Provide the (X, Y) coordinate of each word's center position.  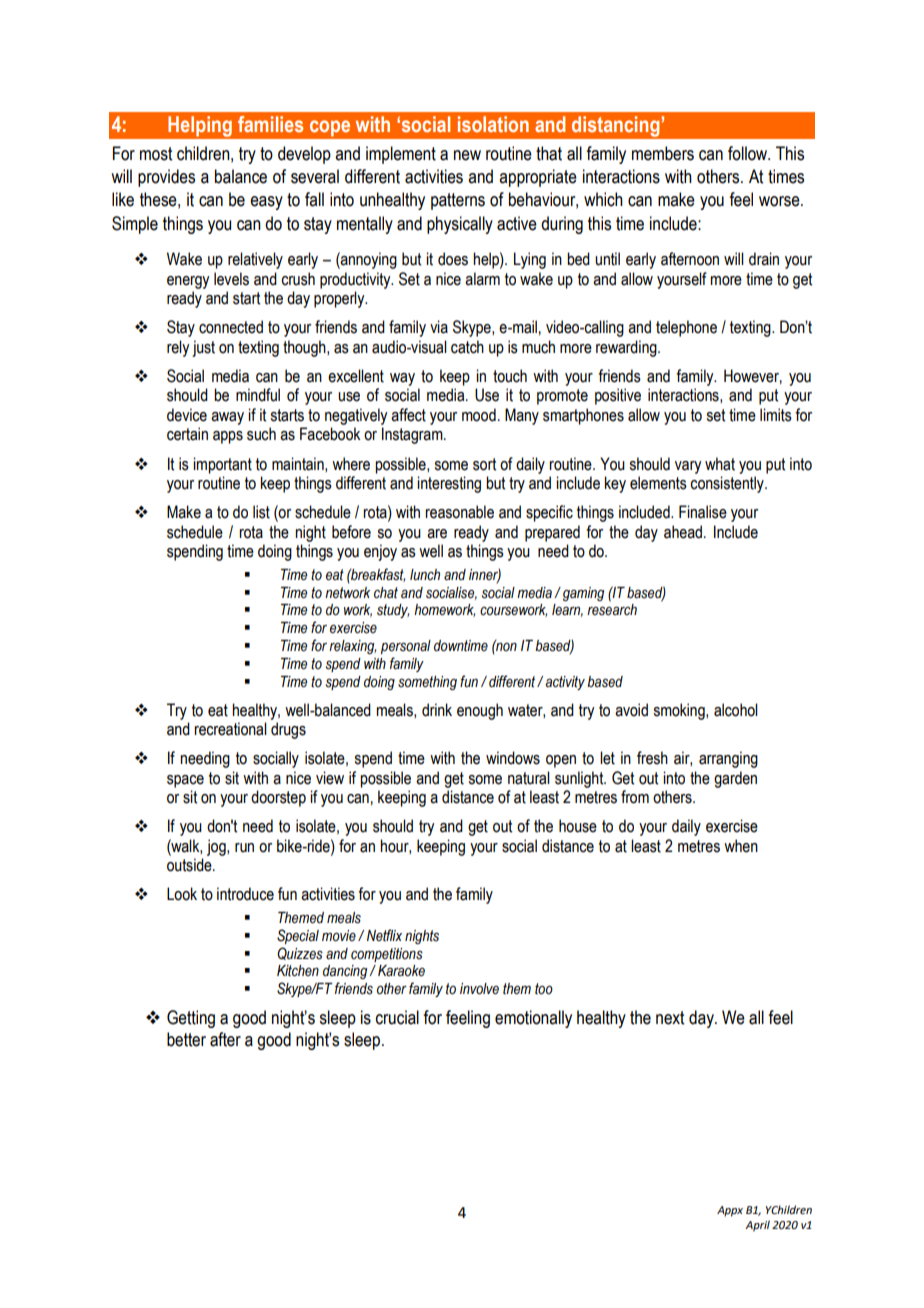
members (663, 153)
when (741, 846)
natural (529, 778)
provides (166, 178)
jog (217, 847)
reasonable (459, 512)
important (222, 465)
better (186, 1039)
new (467, 155)
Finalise (703, 512)
